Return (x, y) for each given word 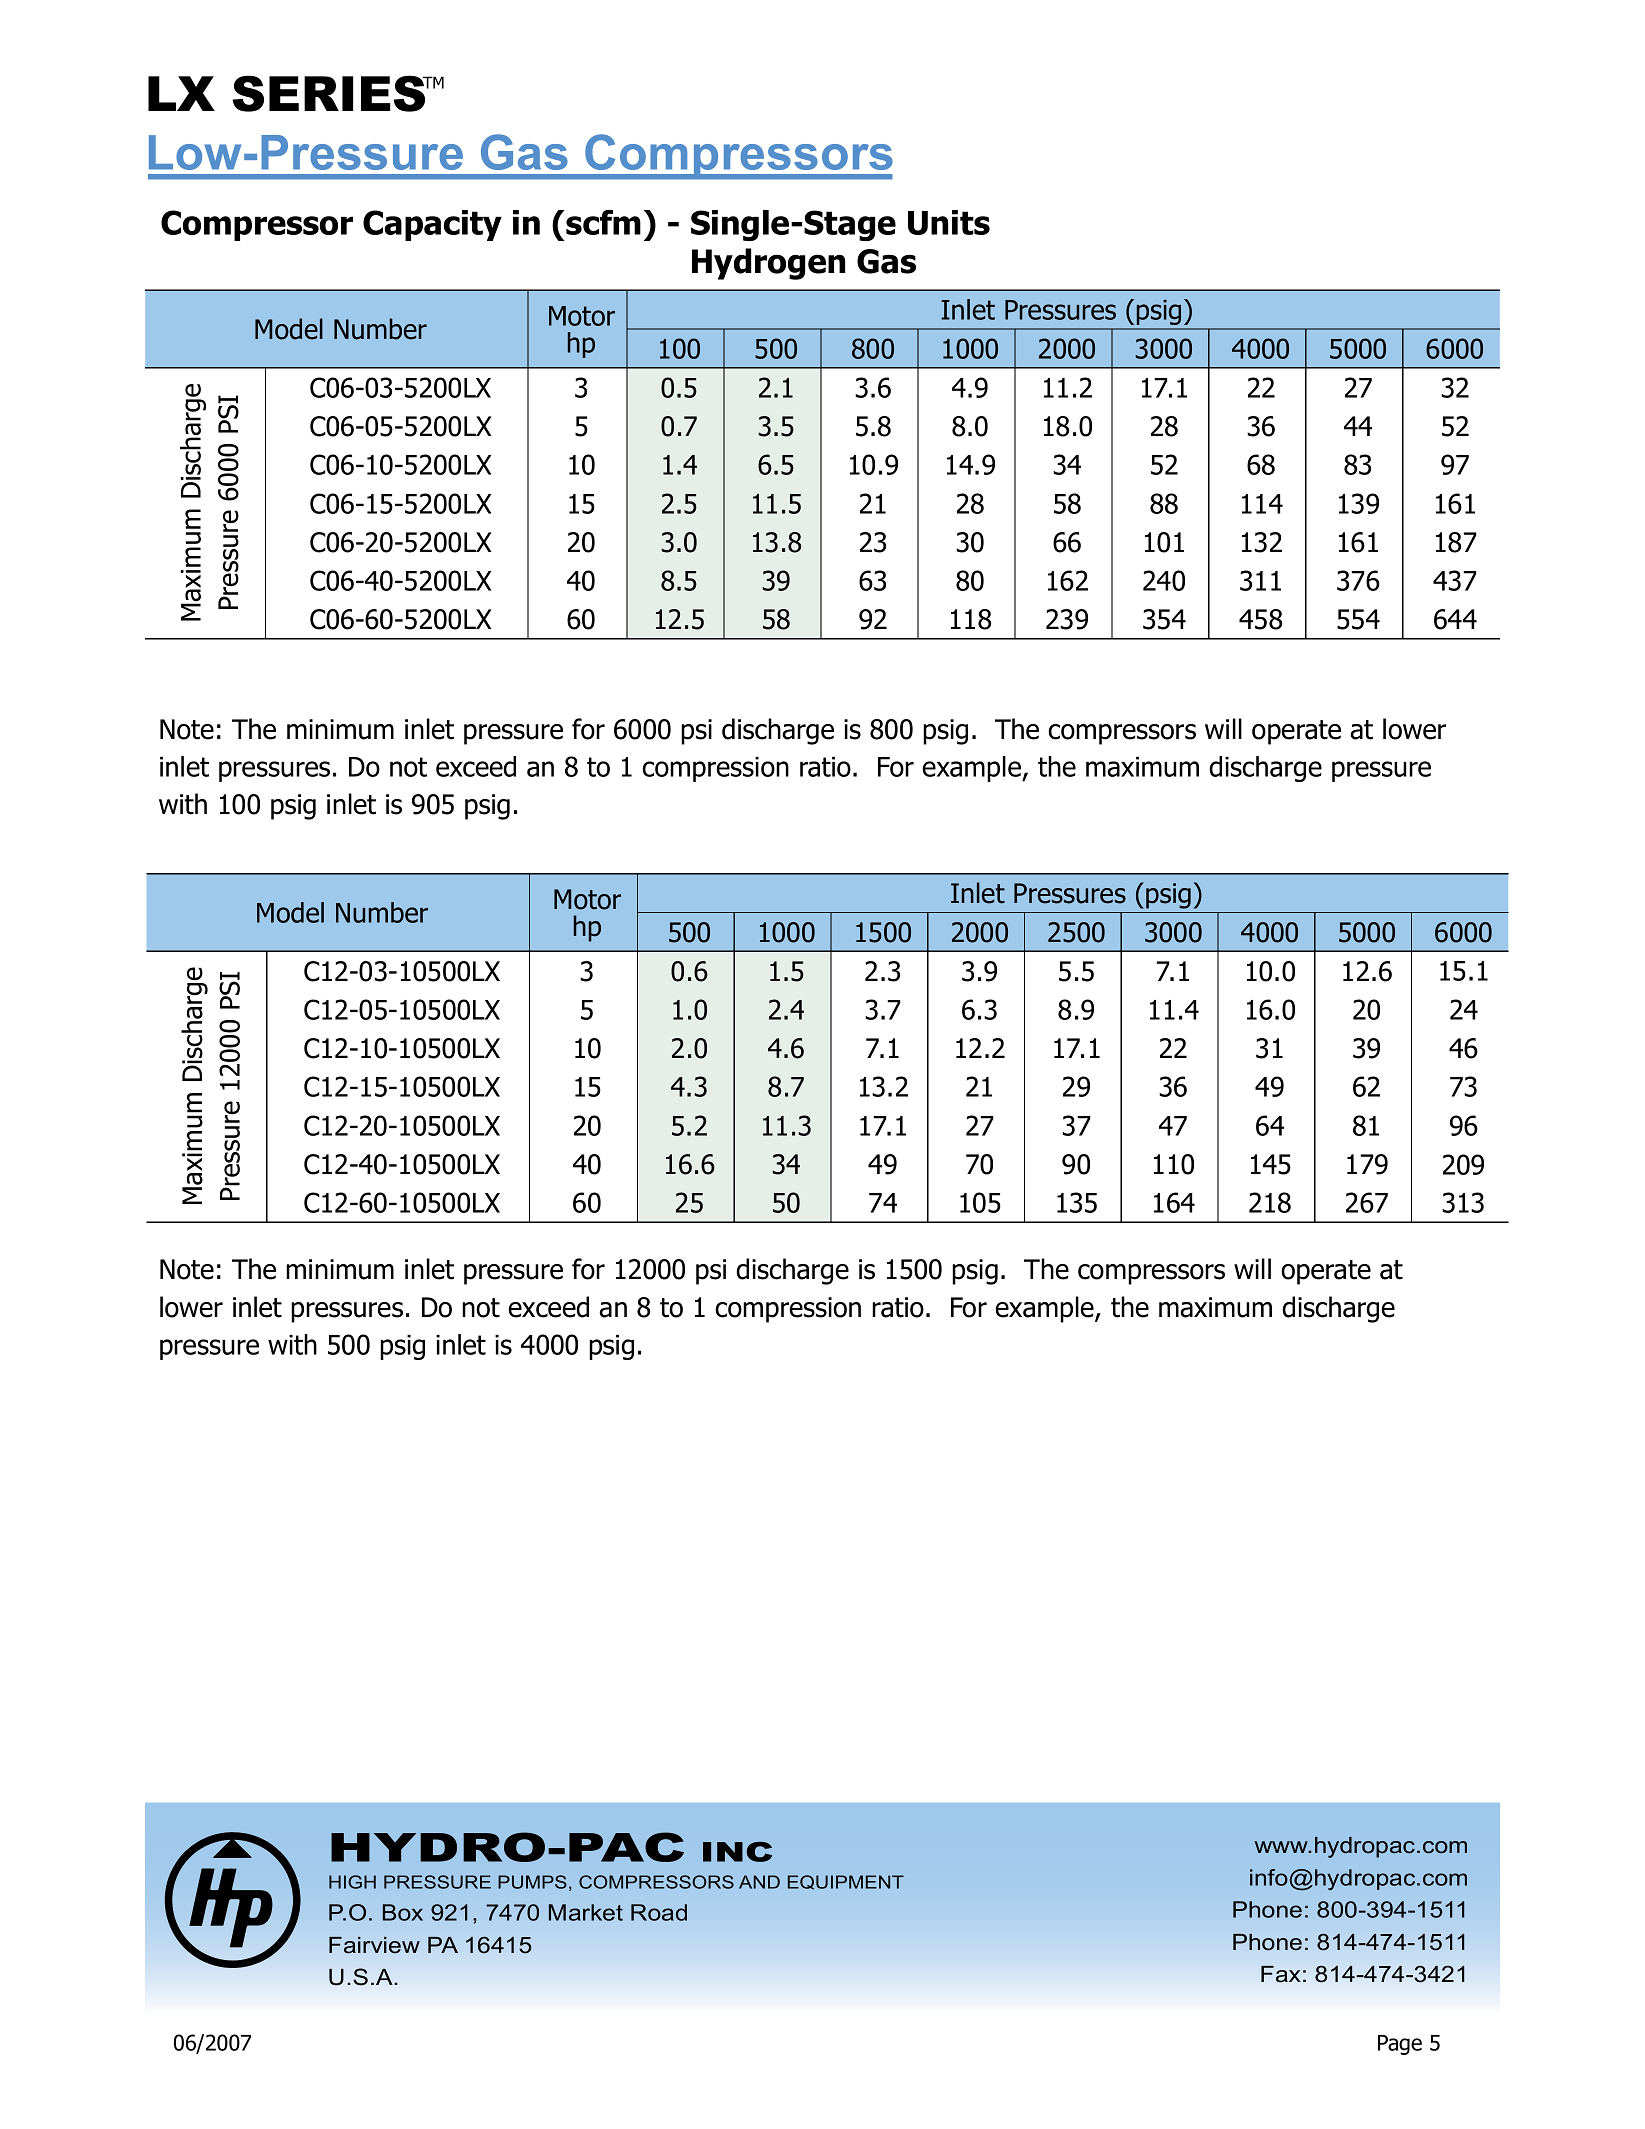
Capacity (432, 225)
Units (949, 222)
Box (403, 1912)
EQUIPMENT (846, 1882)
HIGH (352, 1882)
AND (759, 1882)
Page (1400, 2045)
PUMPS (532, 1882)
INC (737, 1852)
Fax (1281, 1974)
